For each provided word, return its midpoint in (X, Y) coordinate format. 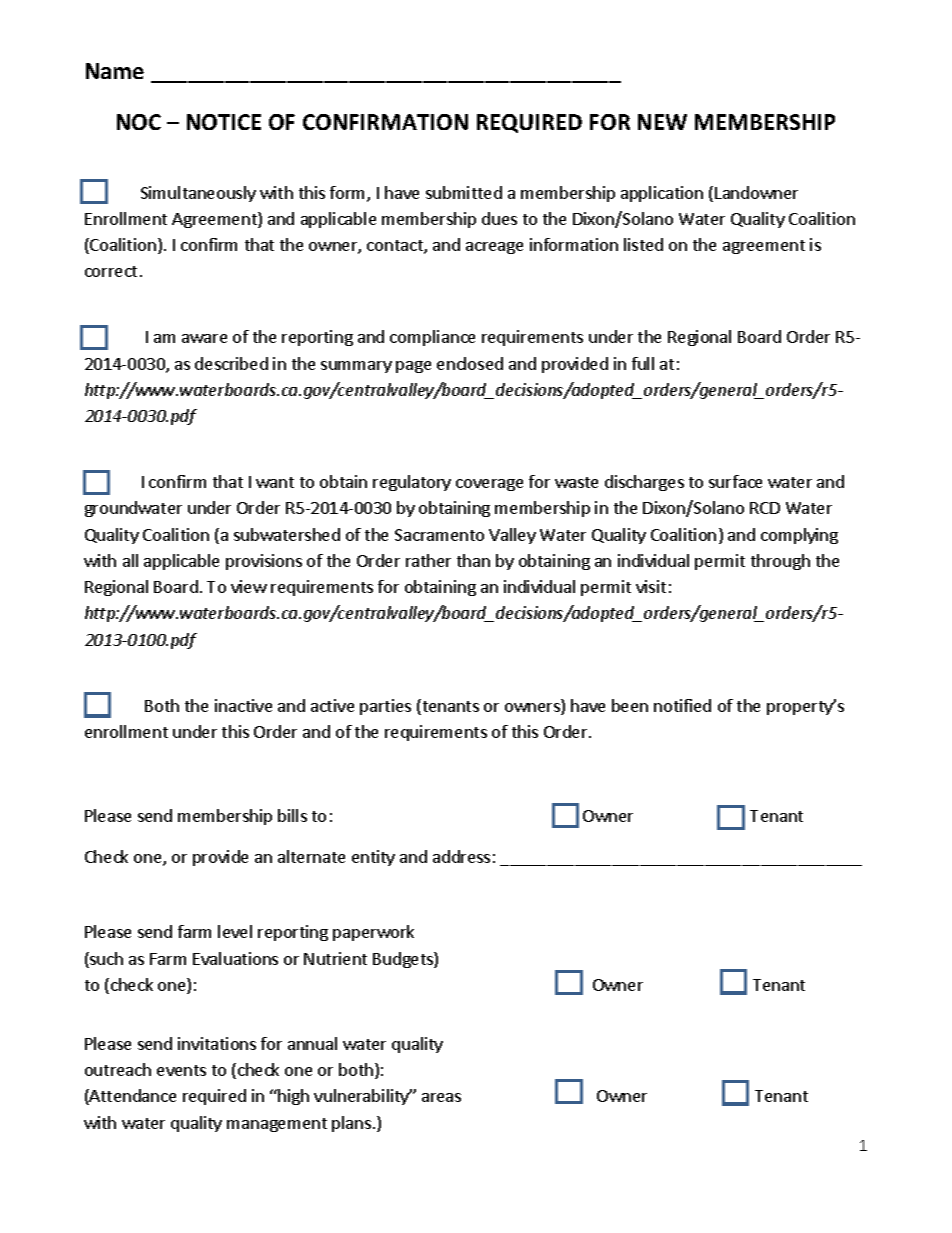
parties (385, 707)
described (231, 363)
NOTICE (224, 122)
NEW (662, 122)
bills (292, 815)
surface (735, 481)
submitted (464, 192)
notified (682, 705)
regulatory (412, 483)
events (181, 1070)
